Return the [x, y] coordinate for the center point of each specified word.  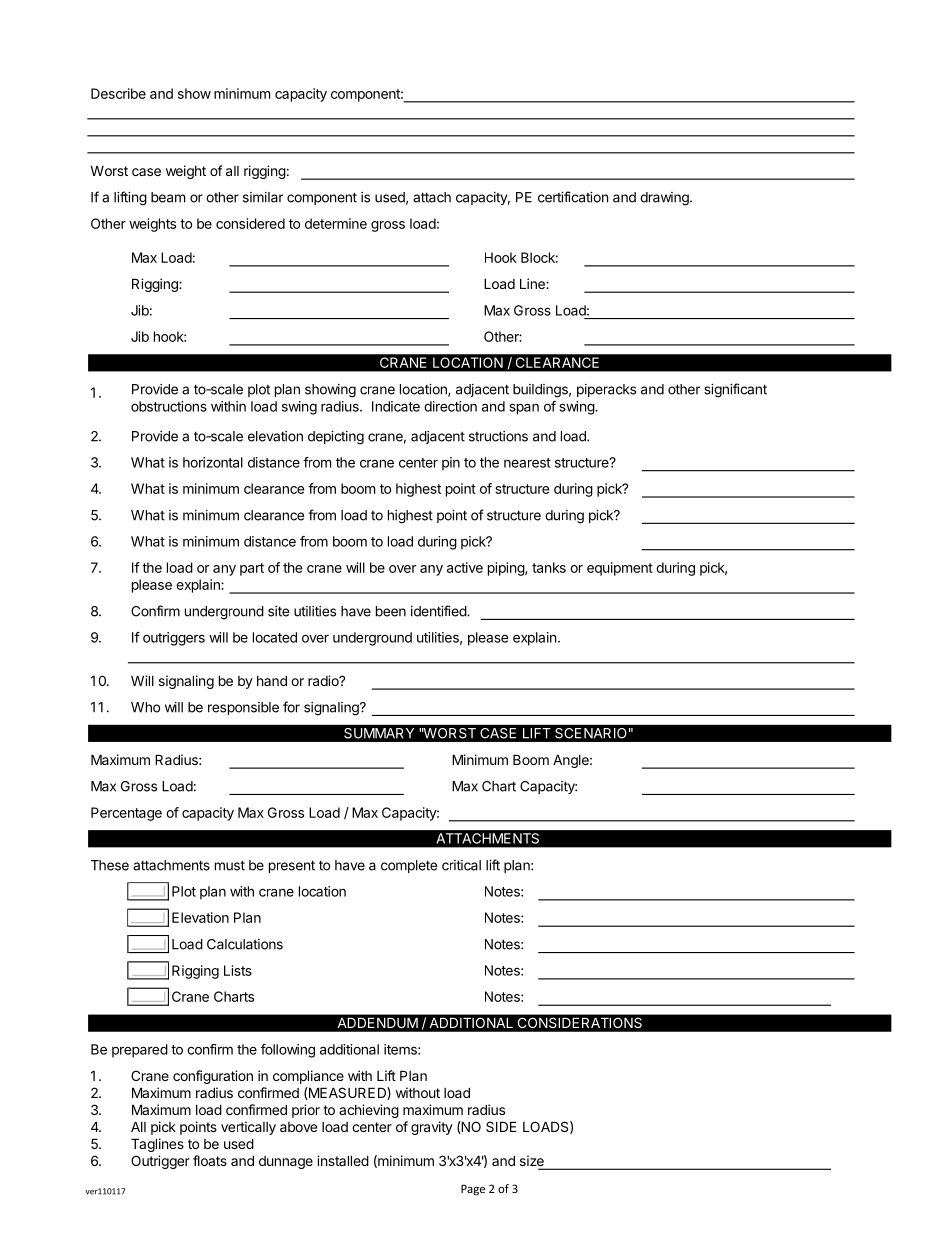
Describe [118, 93]
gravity [432, 1128]
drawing [665, 199]
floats [210, 1160]
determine [336, 223]
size [533, 1162]
